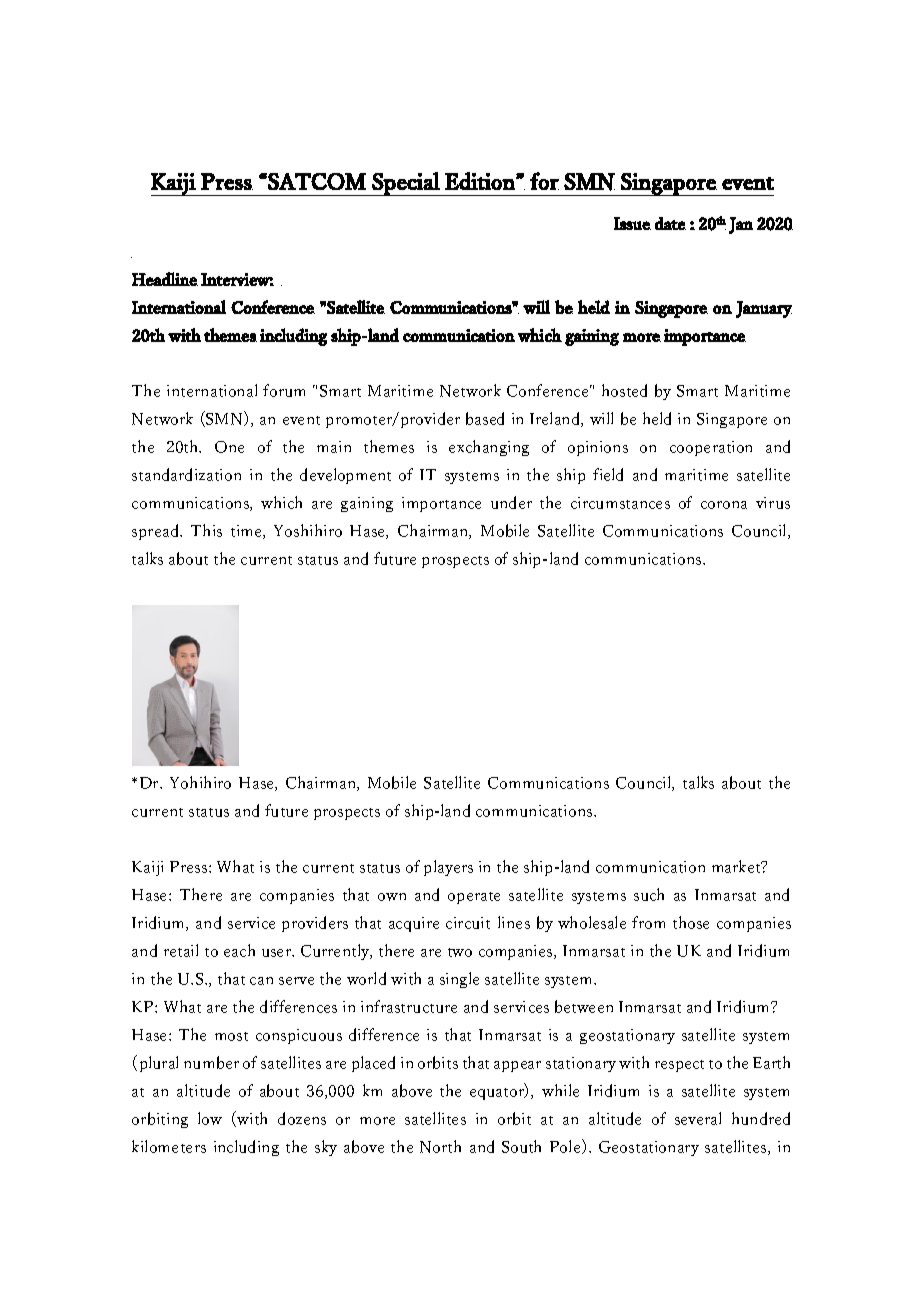 The image size is (924, 1308). What do you see at coordinates (206, 530) in the screenshot?
I see `This` at bounding box center [206, 530].
